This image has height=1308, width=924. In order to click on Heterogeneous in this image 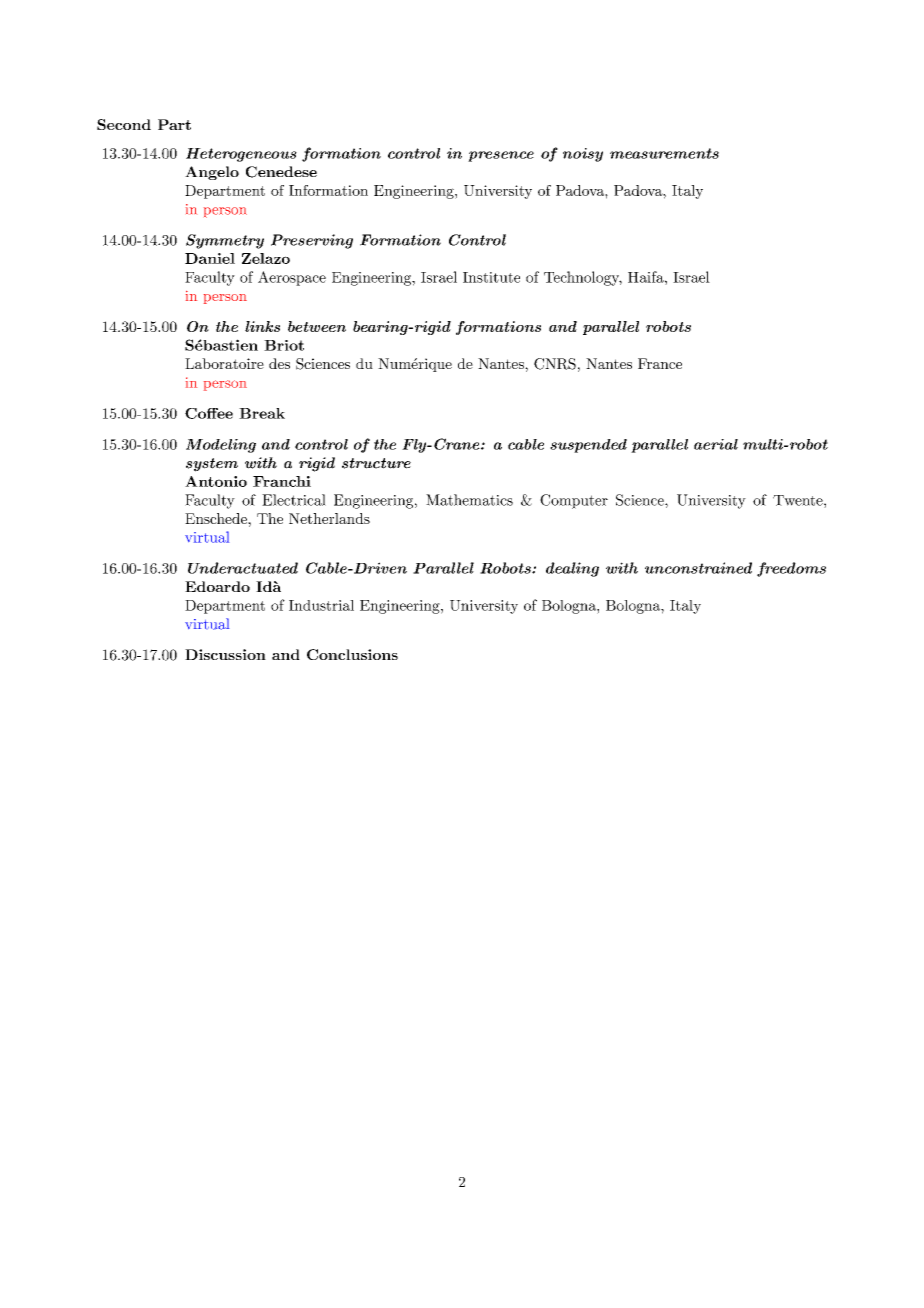, I will do `click(241, 155)`.
